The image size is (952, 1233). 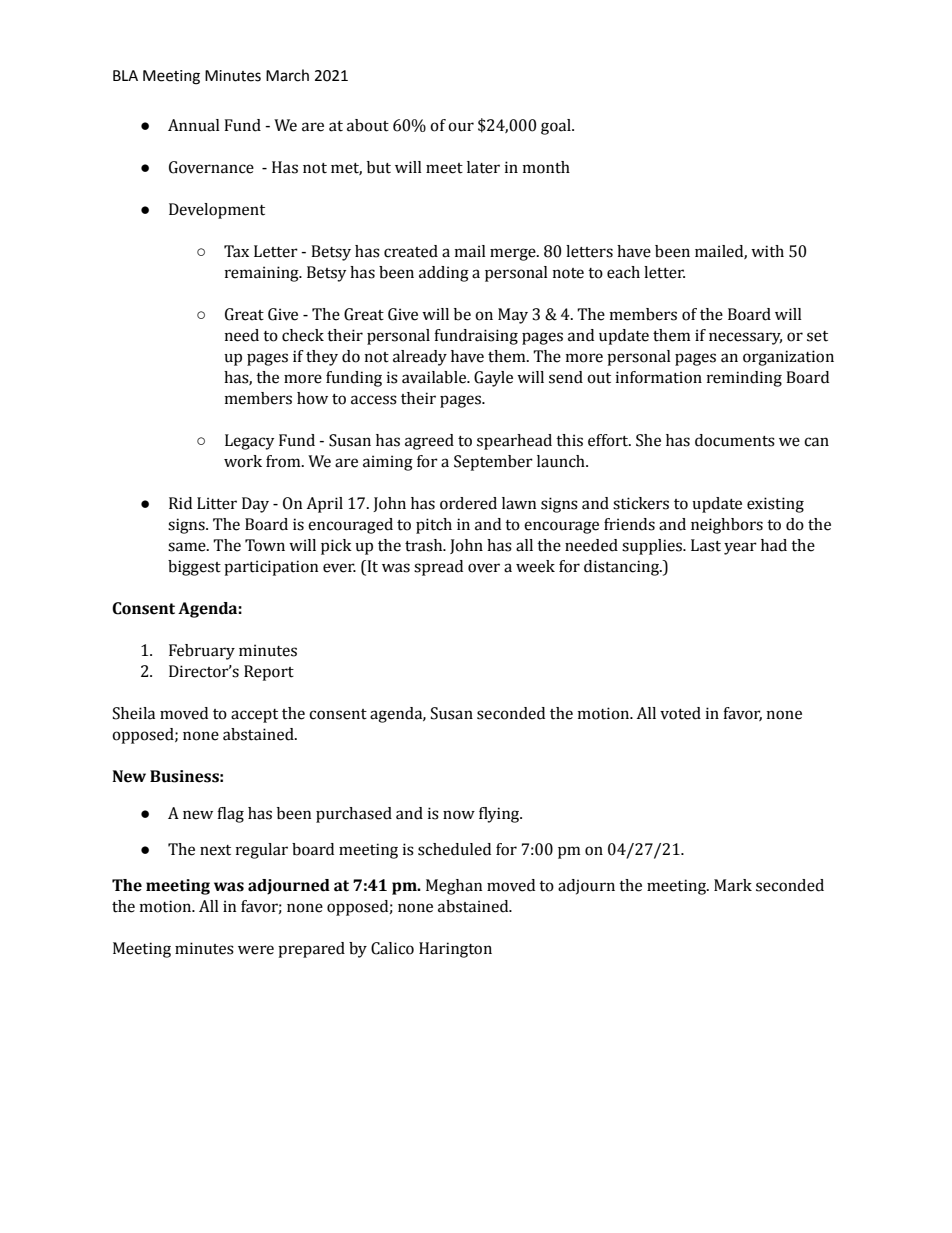 What do you see at coordinates (202, 652) in the screenshot?
I see `February` at bounding box center [202, 652].
